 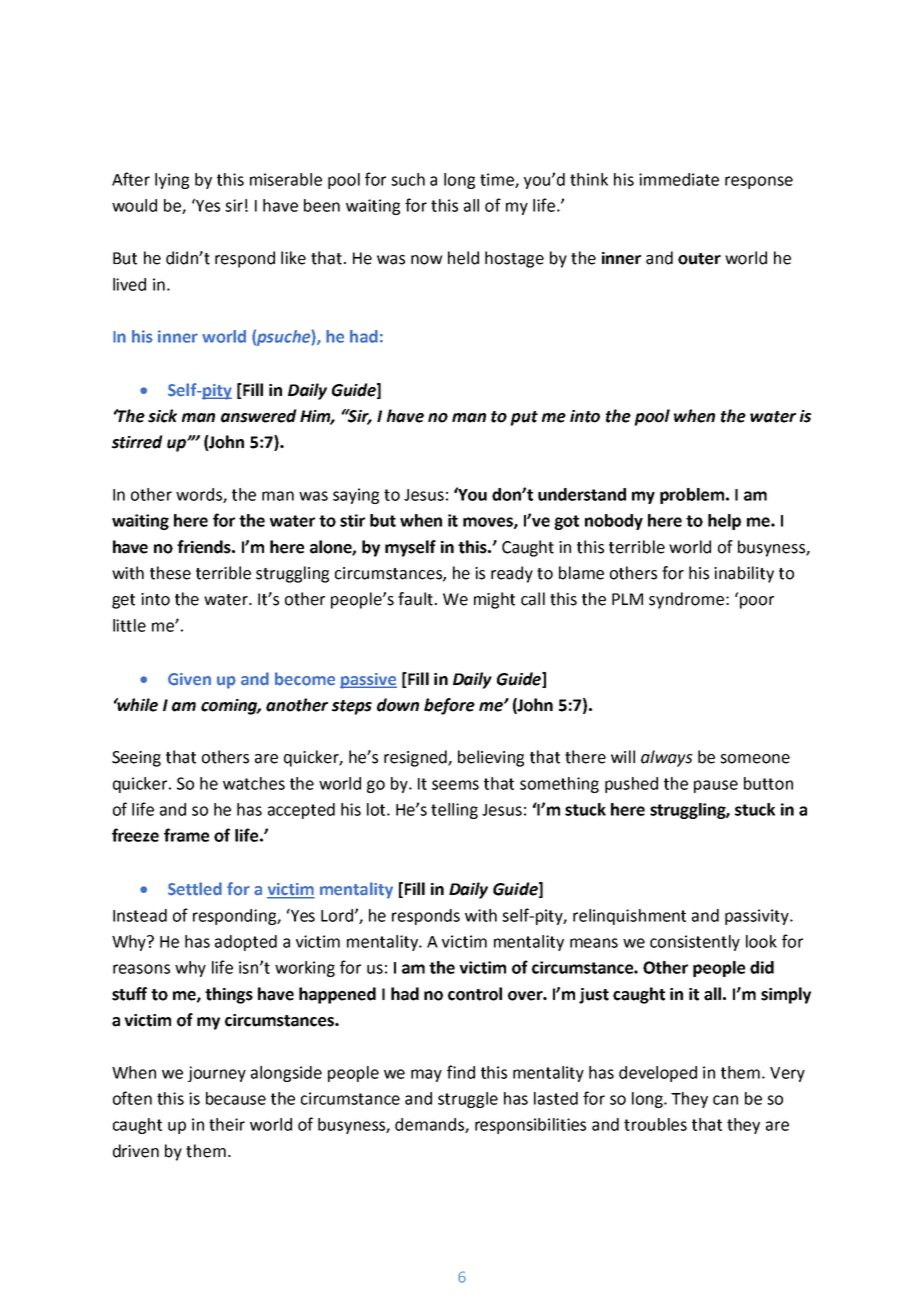 What do you see at coordinates (498, 180) in the document?
I see `time` at bounding box center [498, 180].
